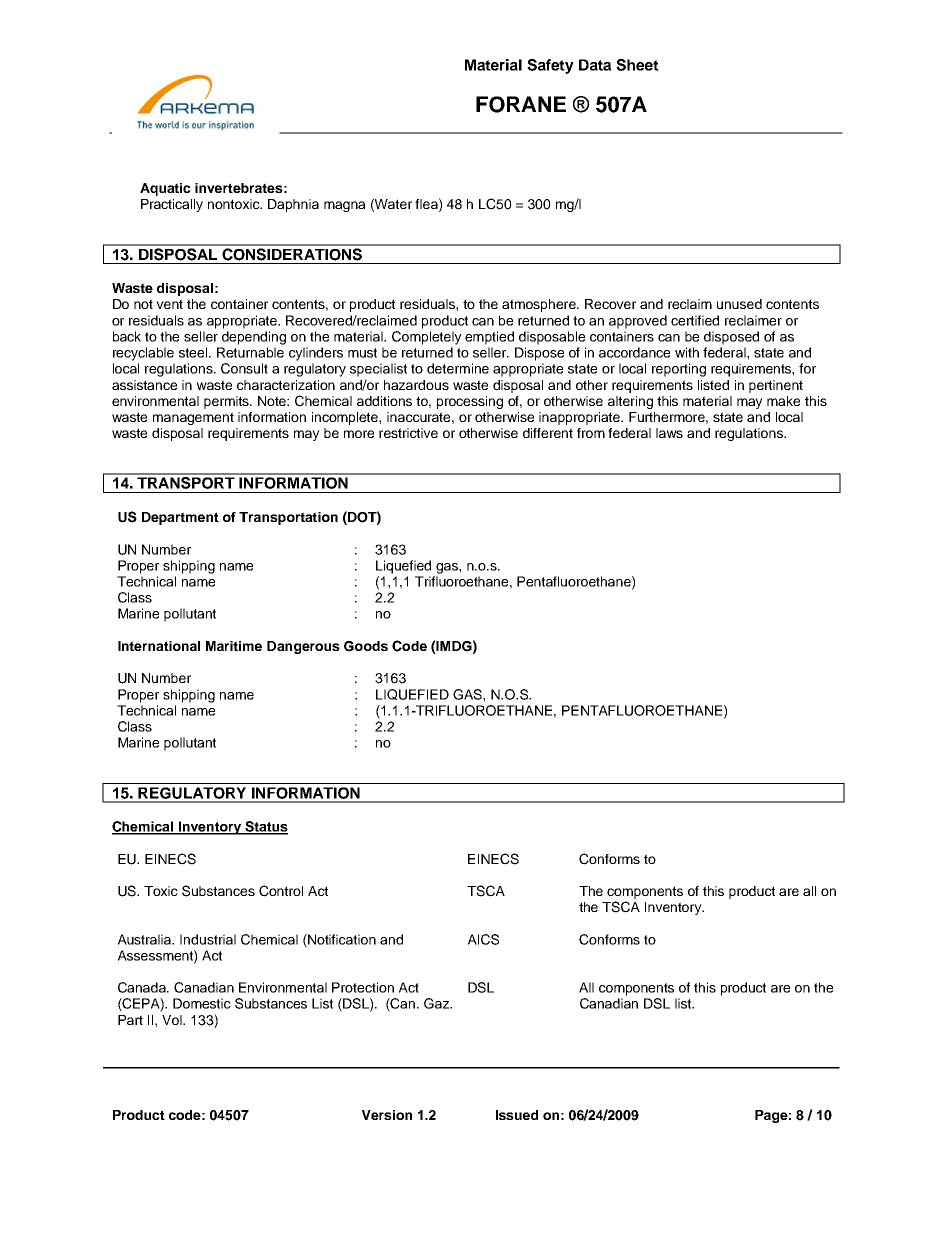 Image resolution: width=952 pixels, height=1233 pixels. Describe the element at coordinates (637, 65) in the document. I see `Sheet` at that location.
